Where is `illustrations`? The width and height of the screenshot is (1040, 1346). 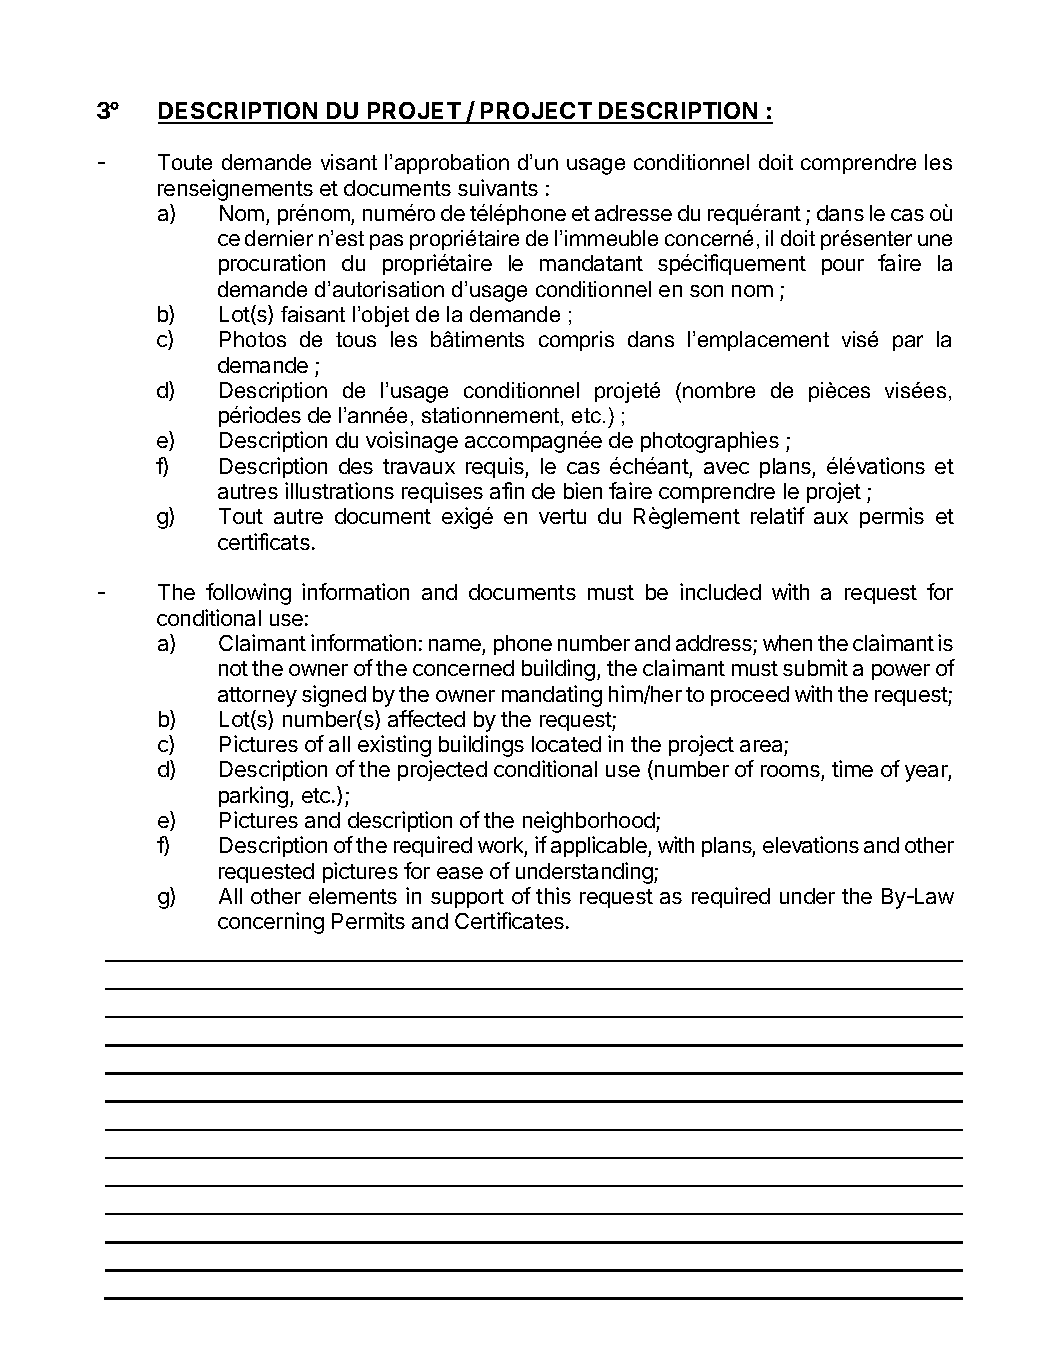
illustrations is located at coordinates (339, 490).
